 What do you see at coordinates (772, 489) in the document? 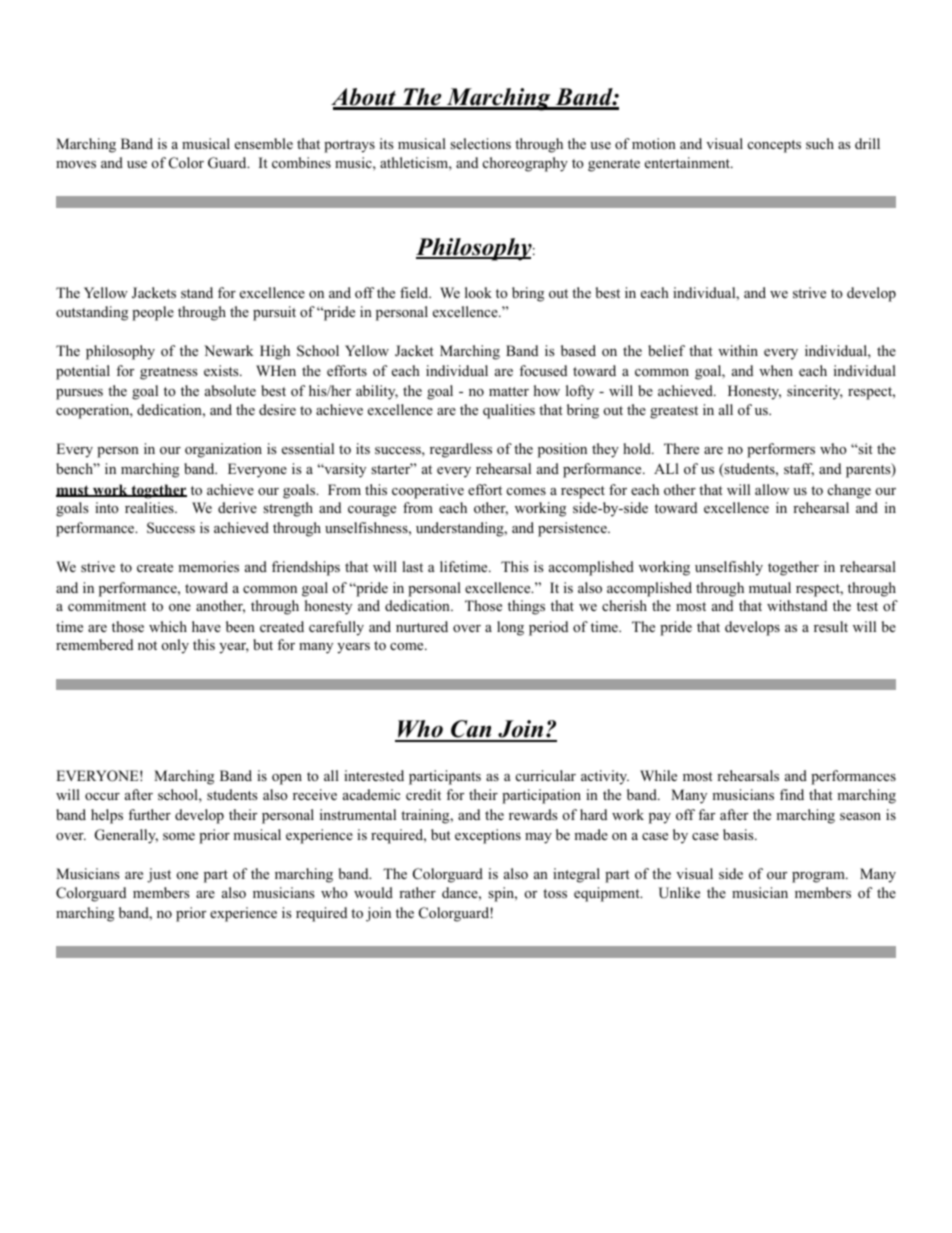
I see `allow` at bounding box center [772, 489].
